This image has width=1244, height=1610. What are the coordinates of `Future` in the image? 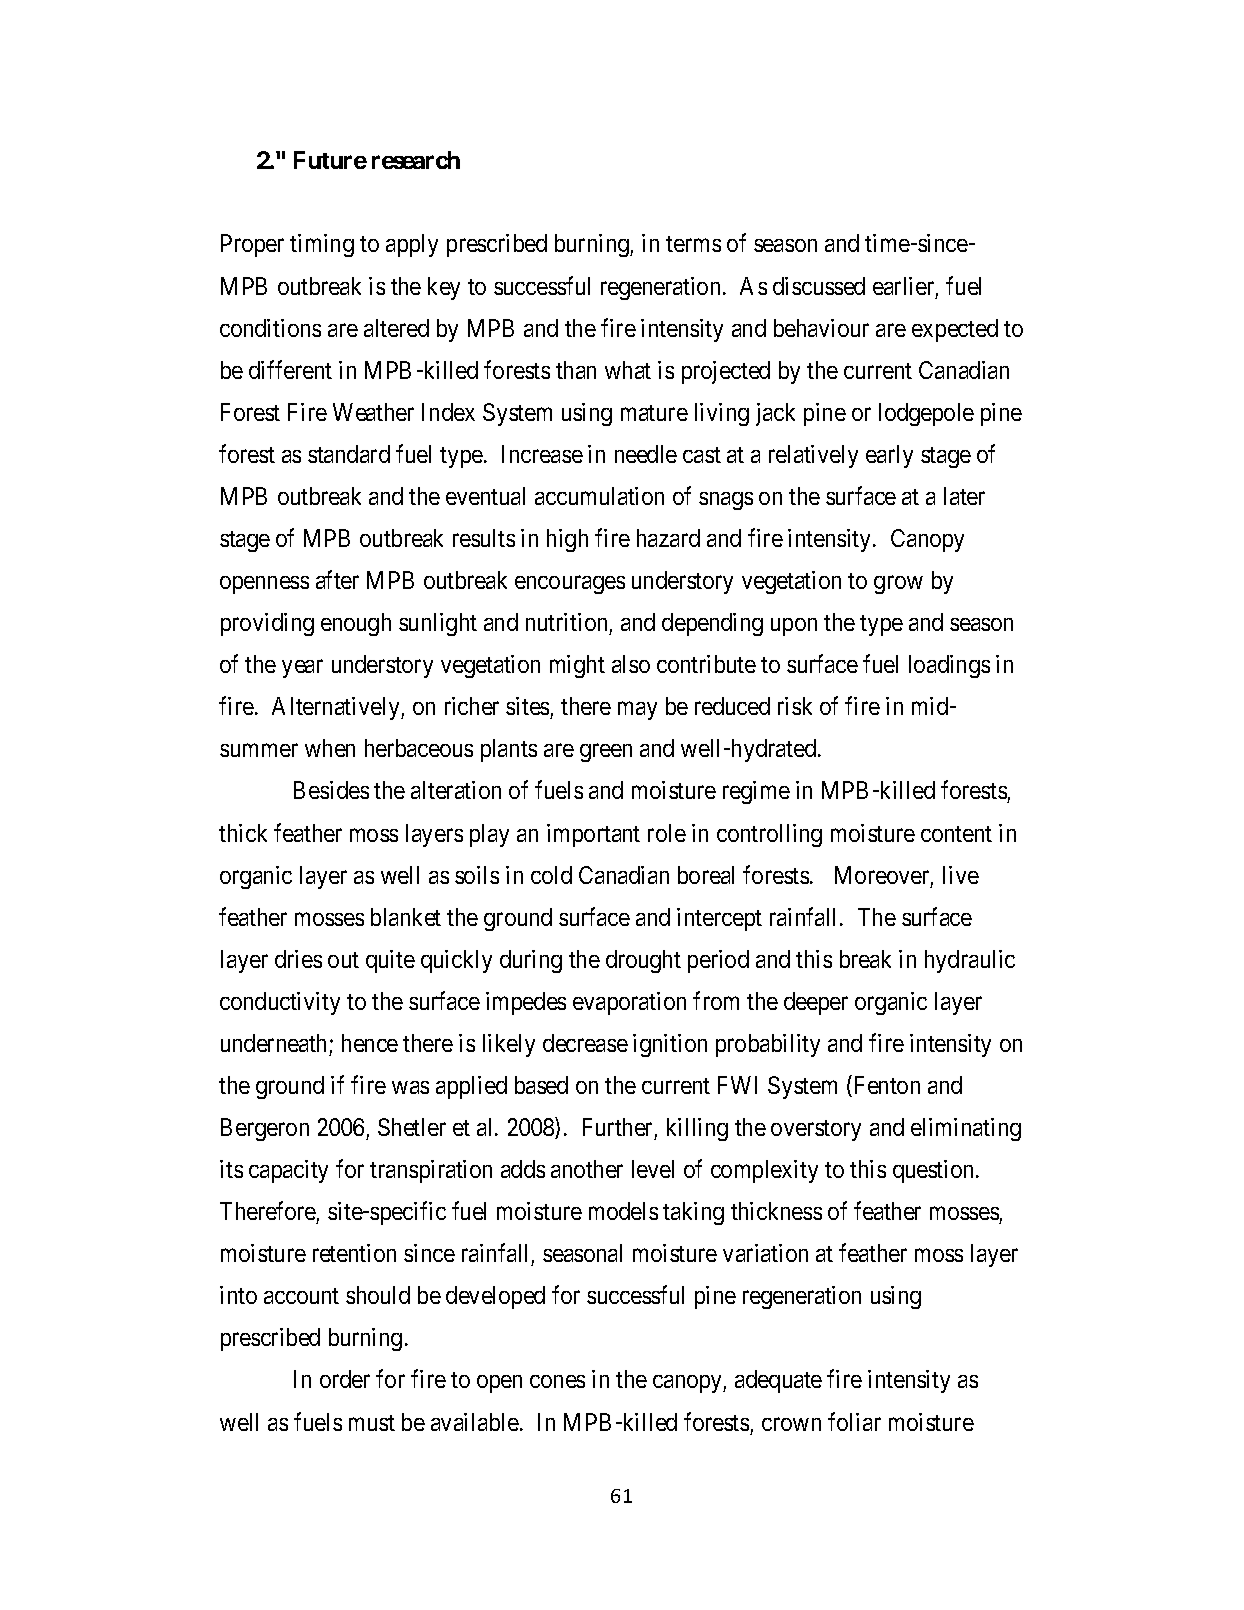 It's located at (330, 160).
